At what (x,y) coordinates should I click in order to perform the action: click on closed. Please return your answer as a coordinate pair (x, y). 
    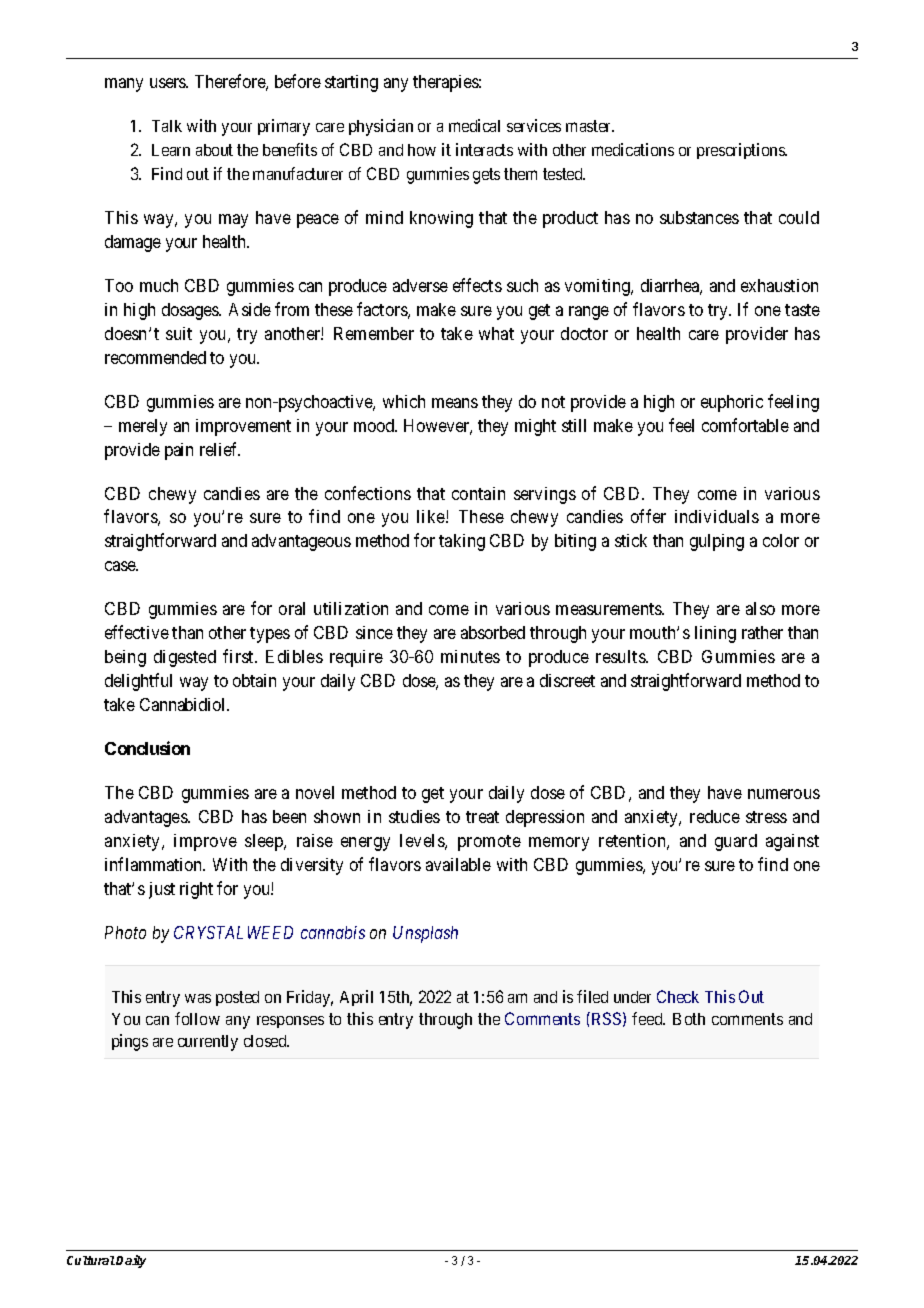
    Looking at the image, I should click on (266, 1041).
